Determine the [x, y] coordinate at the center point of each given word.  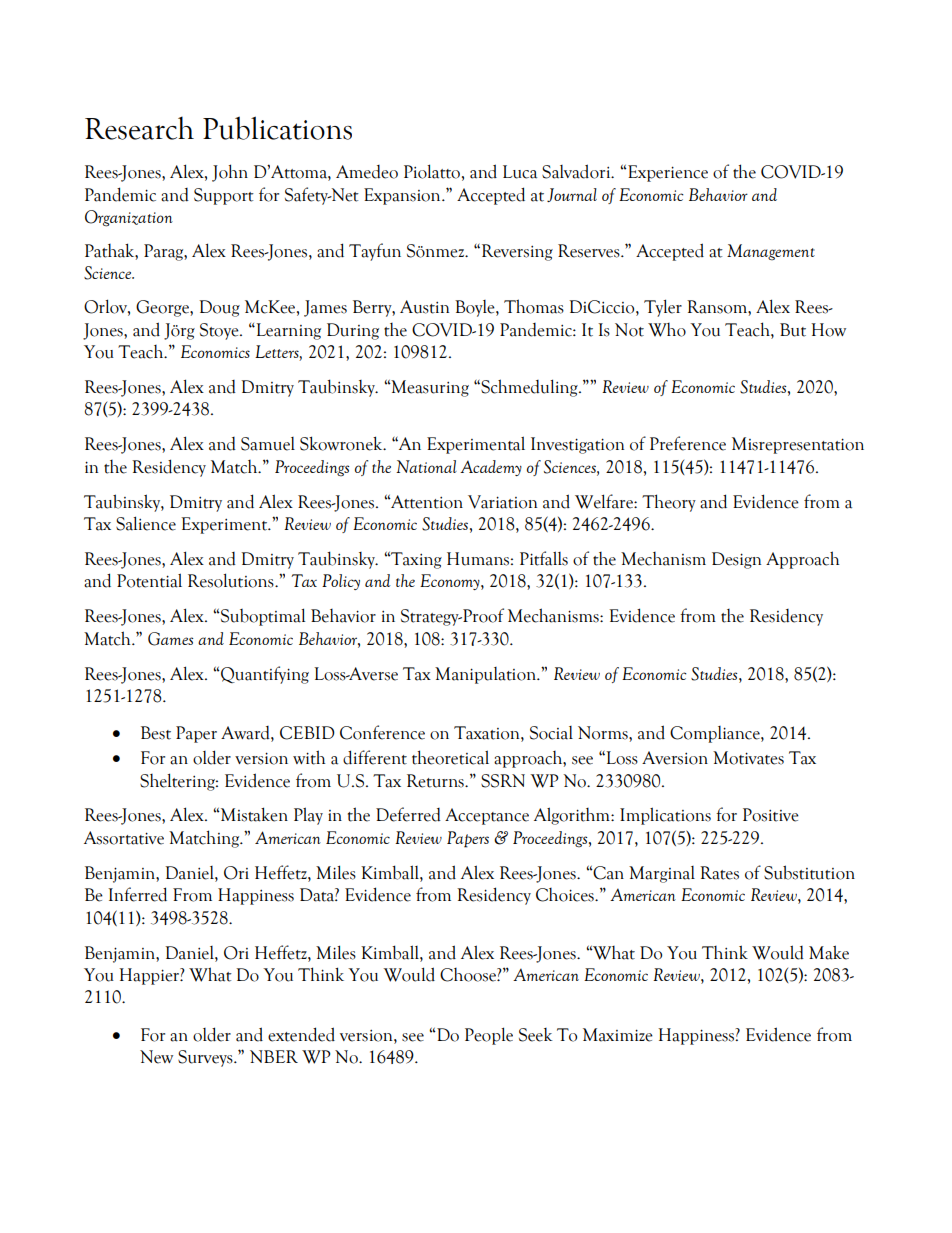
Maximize [618, 1035]
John [230, 173]
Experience [667, 173]
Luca [520, 172]
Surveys [206, 1058]
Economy [451, 582]
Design [736, 560]
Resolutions [232, 580]
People [489, 1036]
